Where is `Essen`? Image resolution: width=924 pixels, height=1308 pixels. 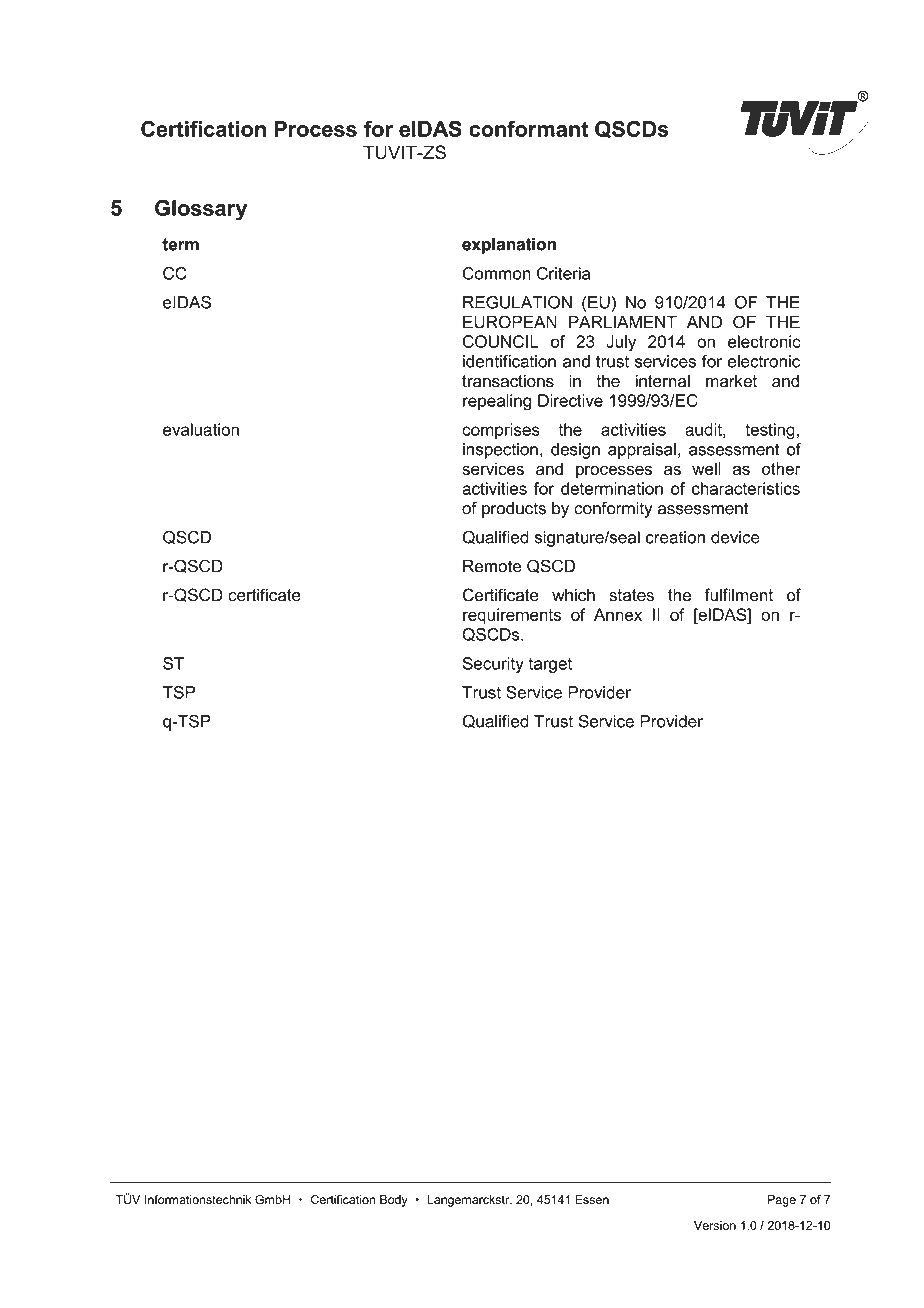 Essen is located at coordinates (592, 1200).
